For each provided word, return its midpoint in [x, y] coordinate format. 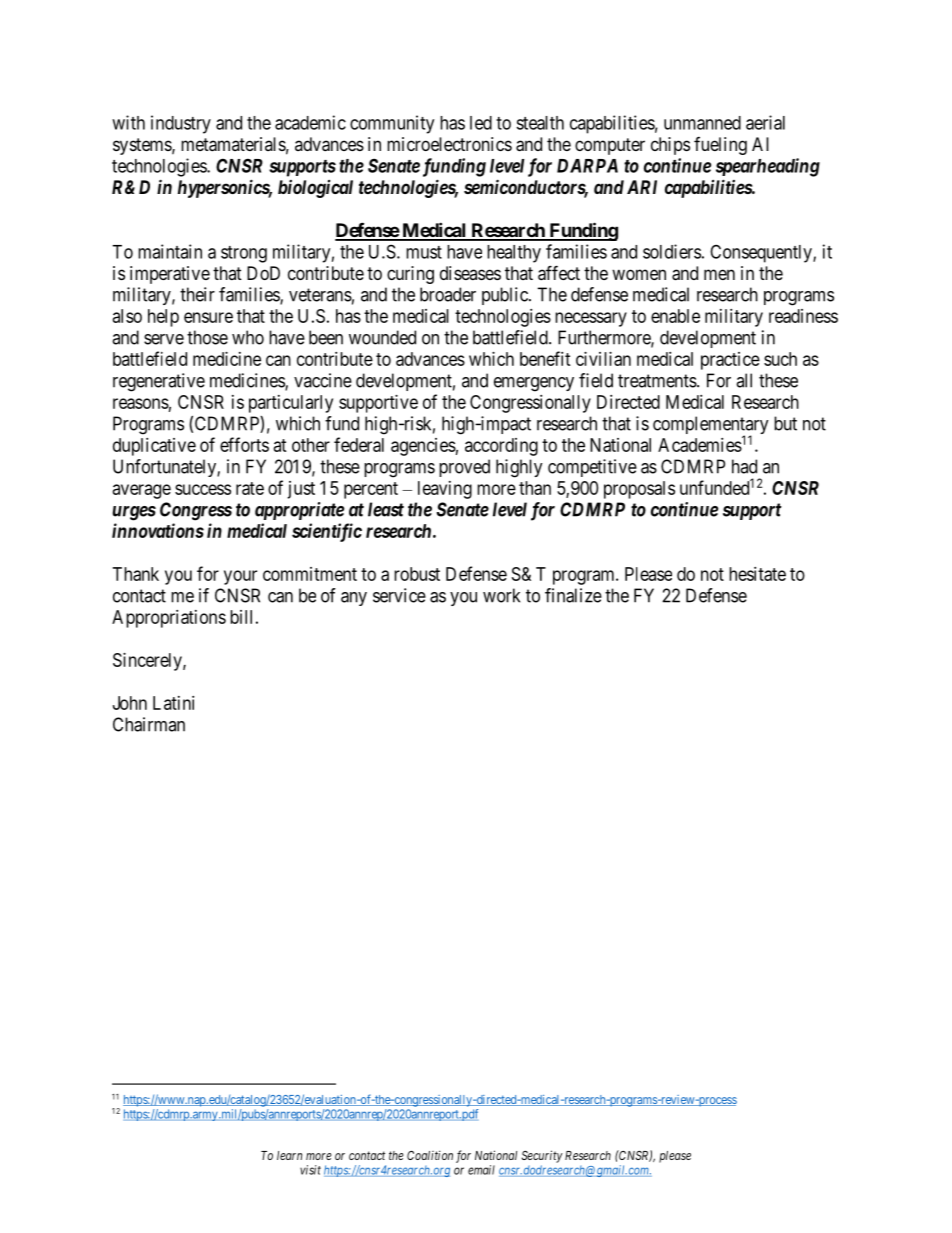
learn [289, 1155]
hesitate [757, 574]
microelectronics [449, 144]
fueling [720, 146]
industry [181, 124]
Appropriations [169, 619]
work [501, 595]
